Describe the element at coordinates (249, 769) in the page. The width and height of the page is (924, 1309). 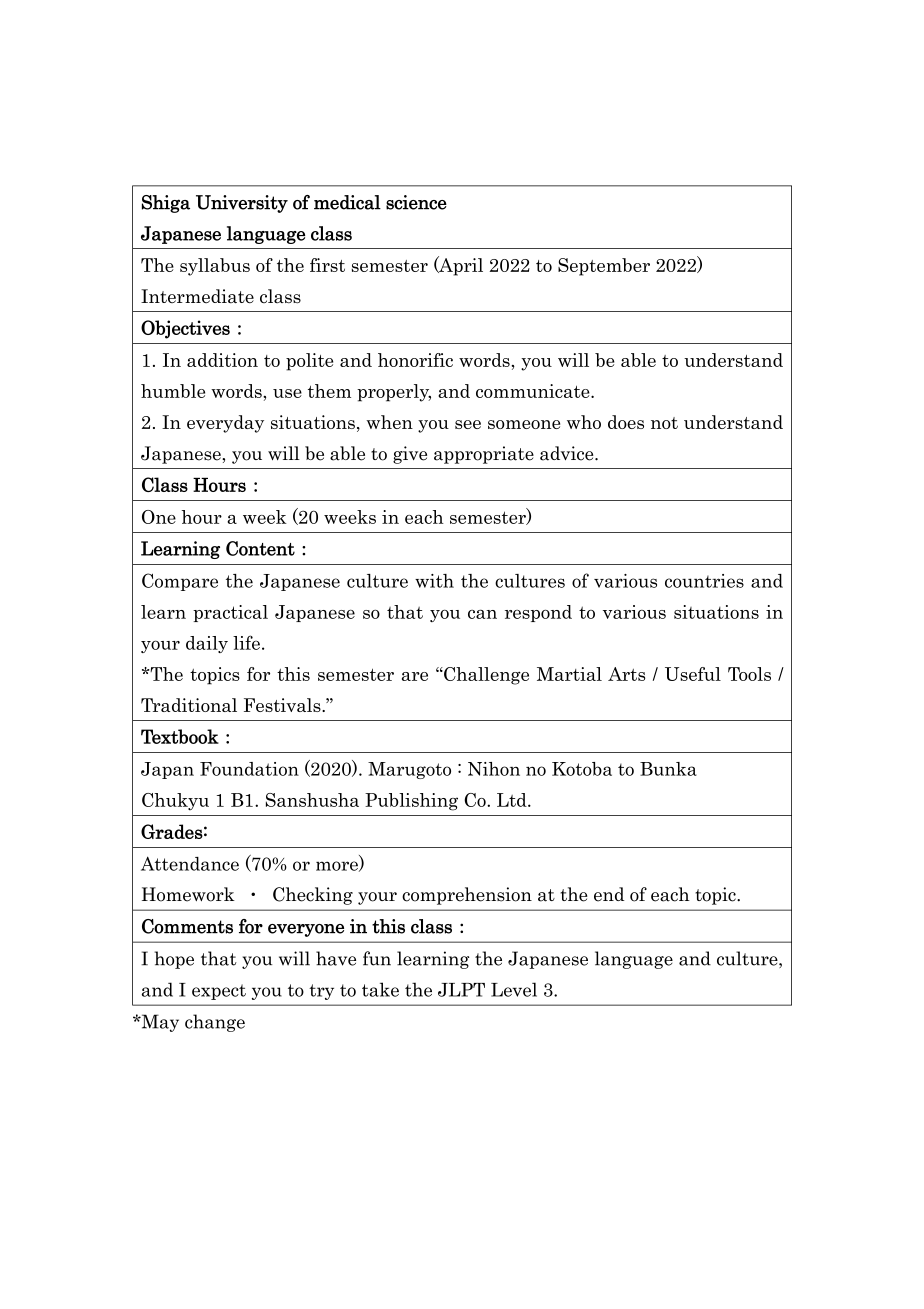
I see `Foundation` at that location.
